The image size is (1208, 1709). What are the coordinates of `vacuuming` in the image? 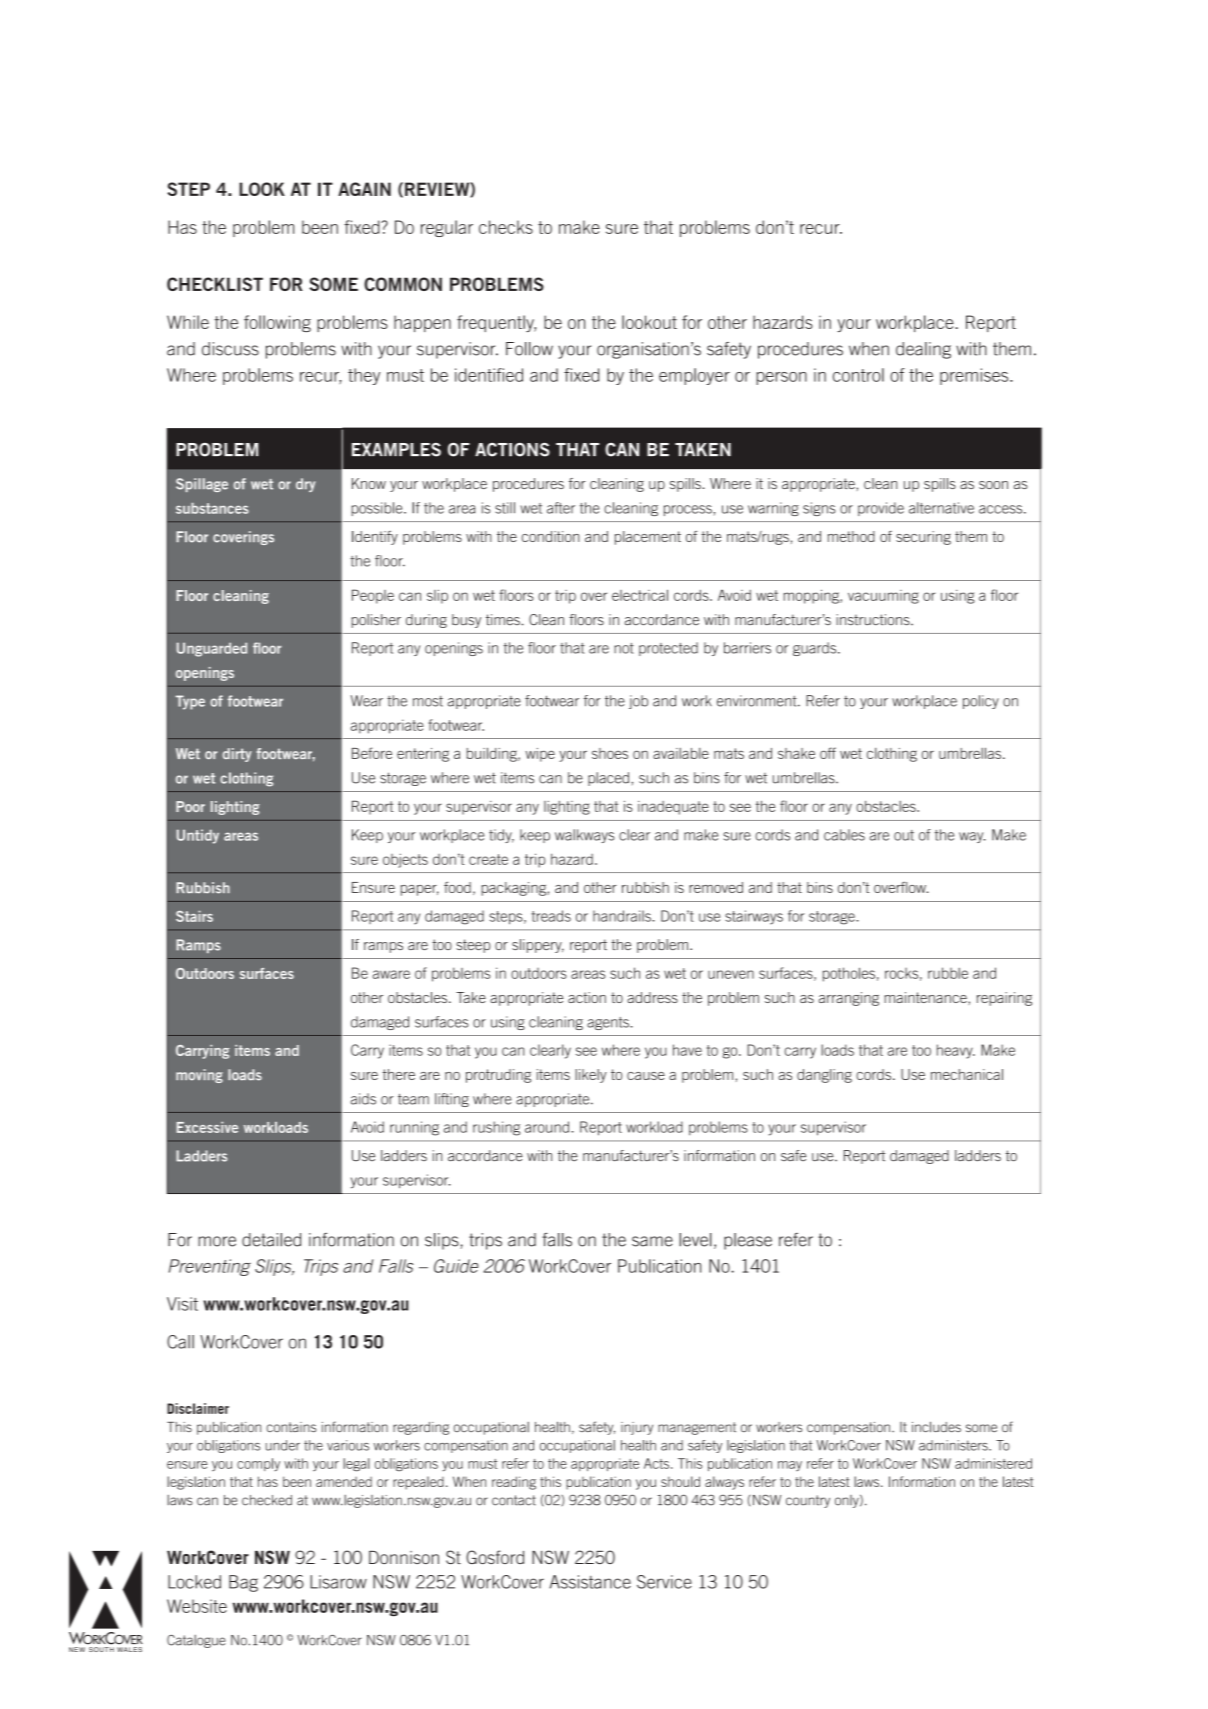 It's located at (883, 597).
